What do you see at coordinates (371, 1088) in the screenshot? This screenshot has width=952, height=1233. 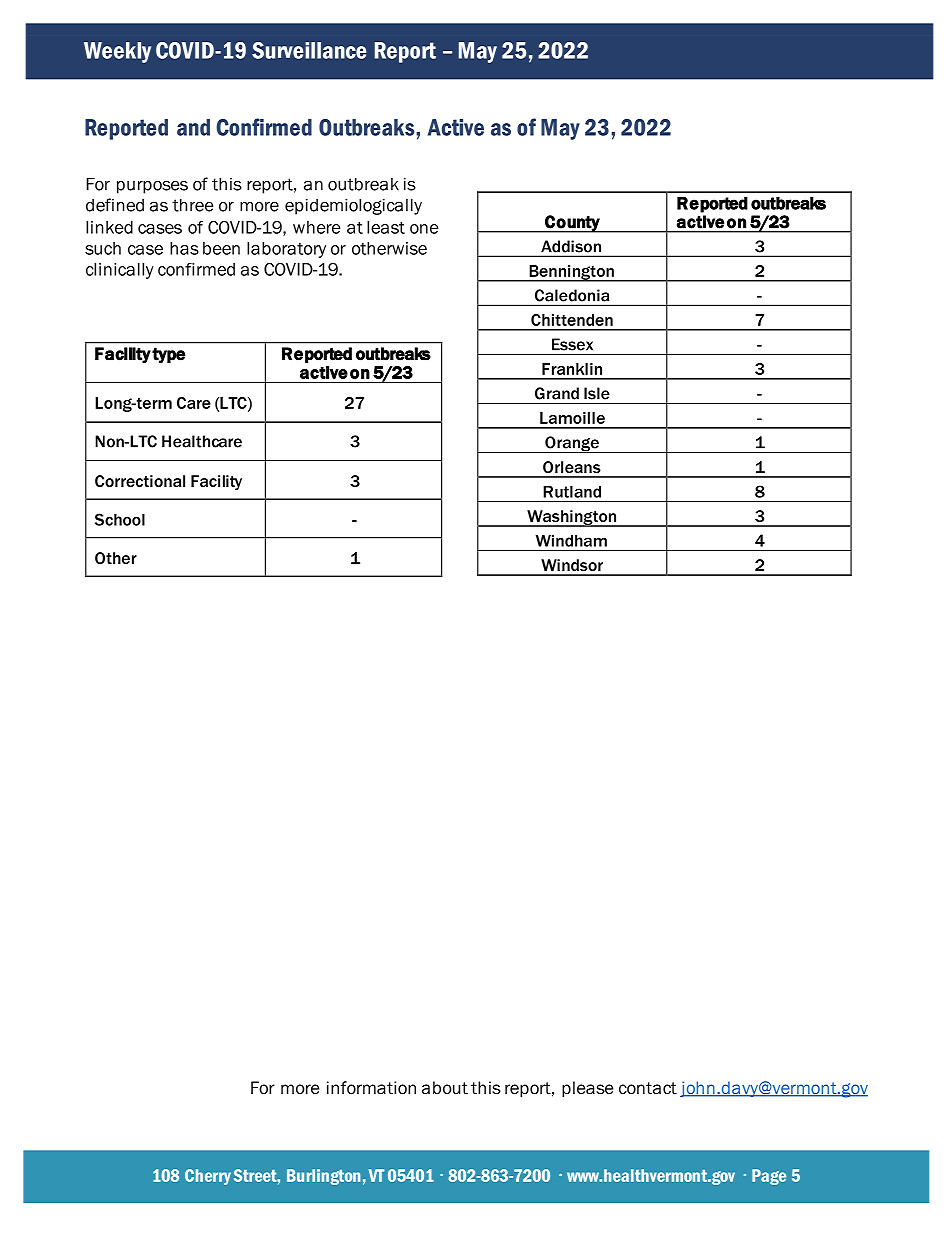 I see `information` at bounding box center [371, 1088].
